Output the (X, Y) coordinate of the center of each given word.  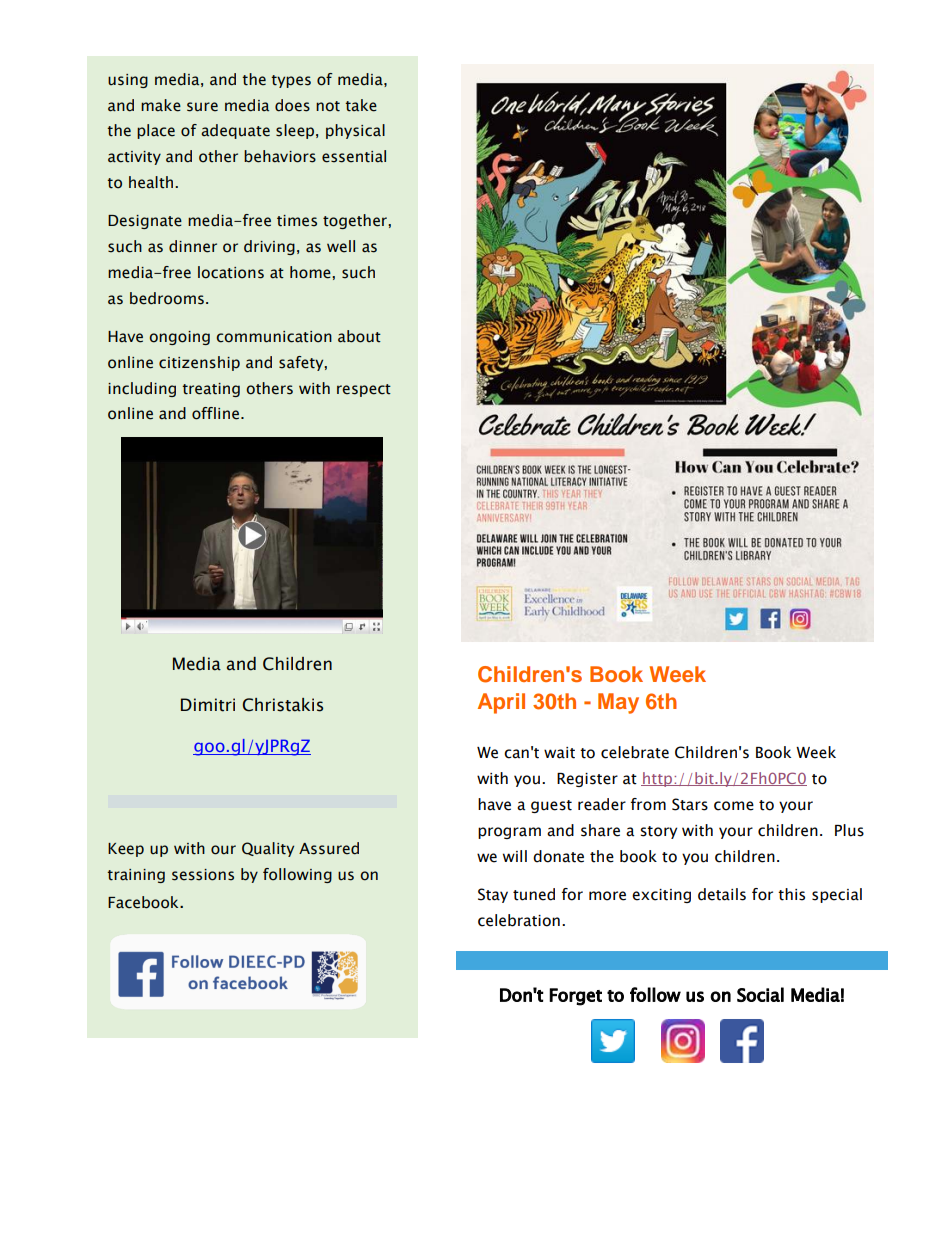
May (618, 703)
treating (211, 390)
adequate (235, 131)
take (361, 105)
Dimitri (208, 705)
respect (364, 390)
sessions (203, 875)
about (359, 336)
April (501, 703)
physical (355, 131)
